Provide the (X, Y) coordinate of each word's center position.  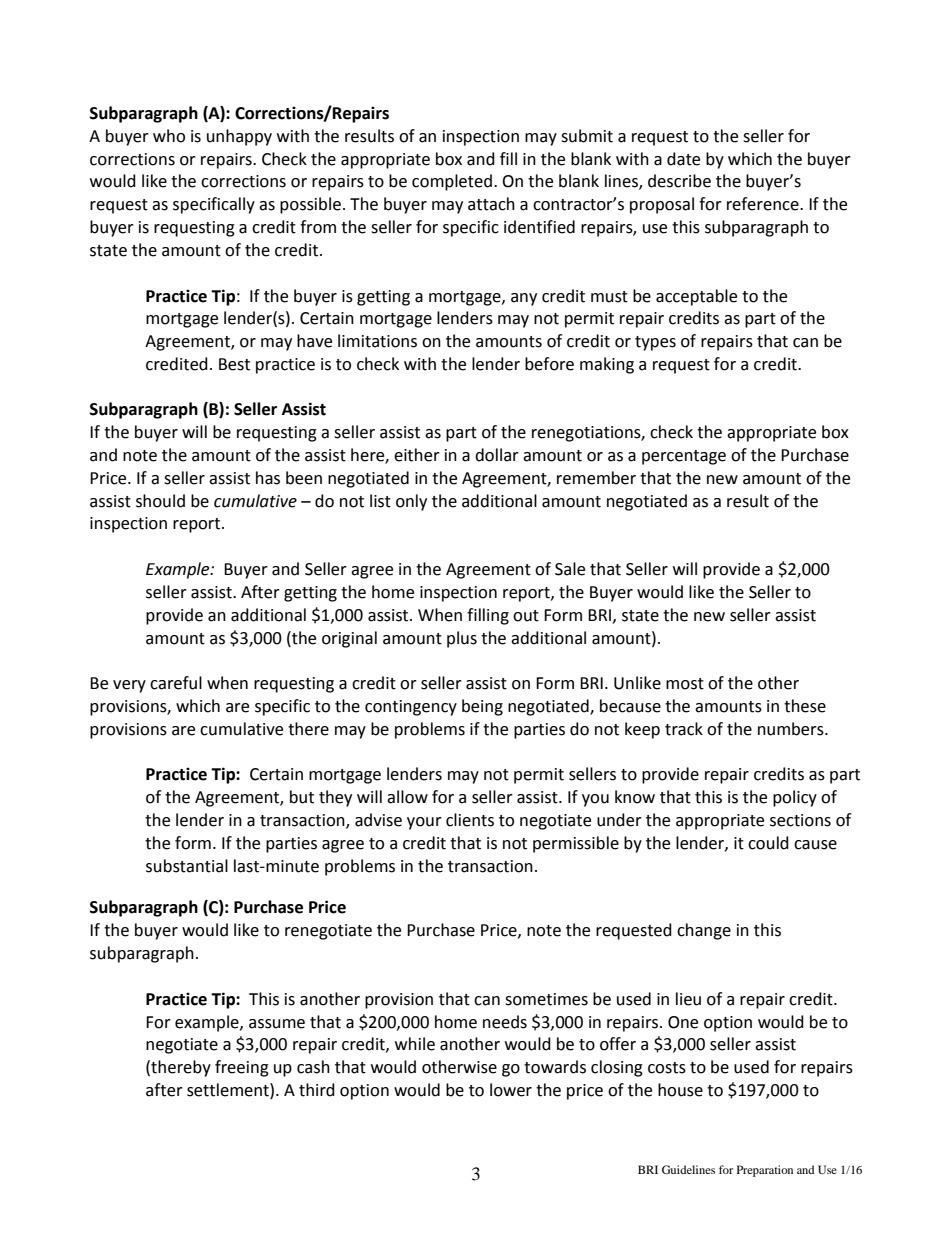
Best (234, 364)
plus (462, 639)
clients (470, 820)
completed (452, 182)
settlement (229, 1090)
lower (511, 1090)
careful (176, 683)
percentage (684, 457)
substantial (187, 866)
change (704, 931)
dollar (497, 455)
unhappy (239, 137)
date (683, 159)
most (685, 684)
